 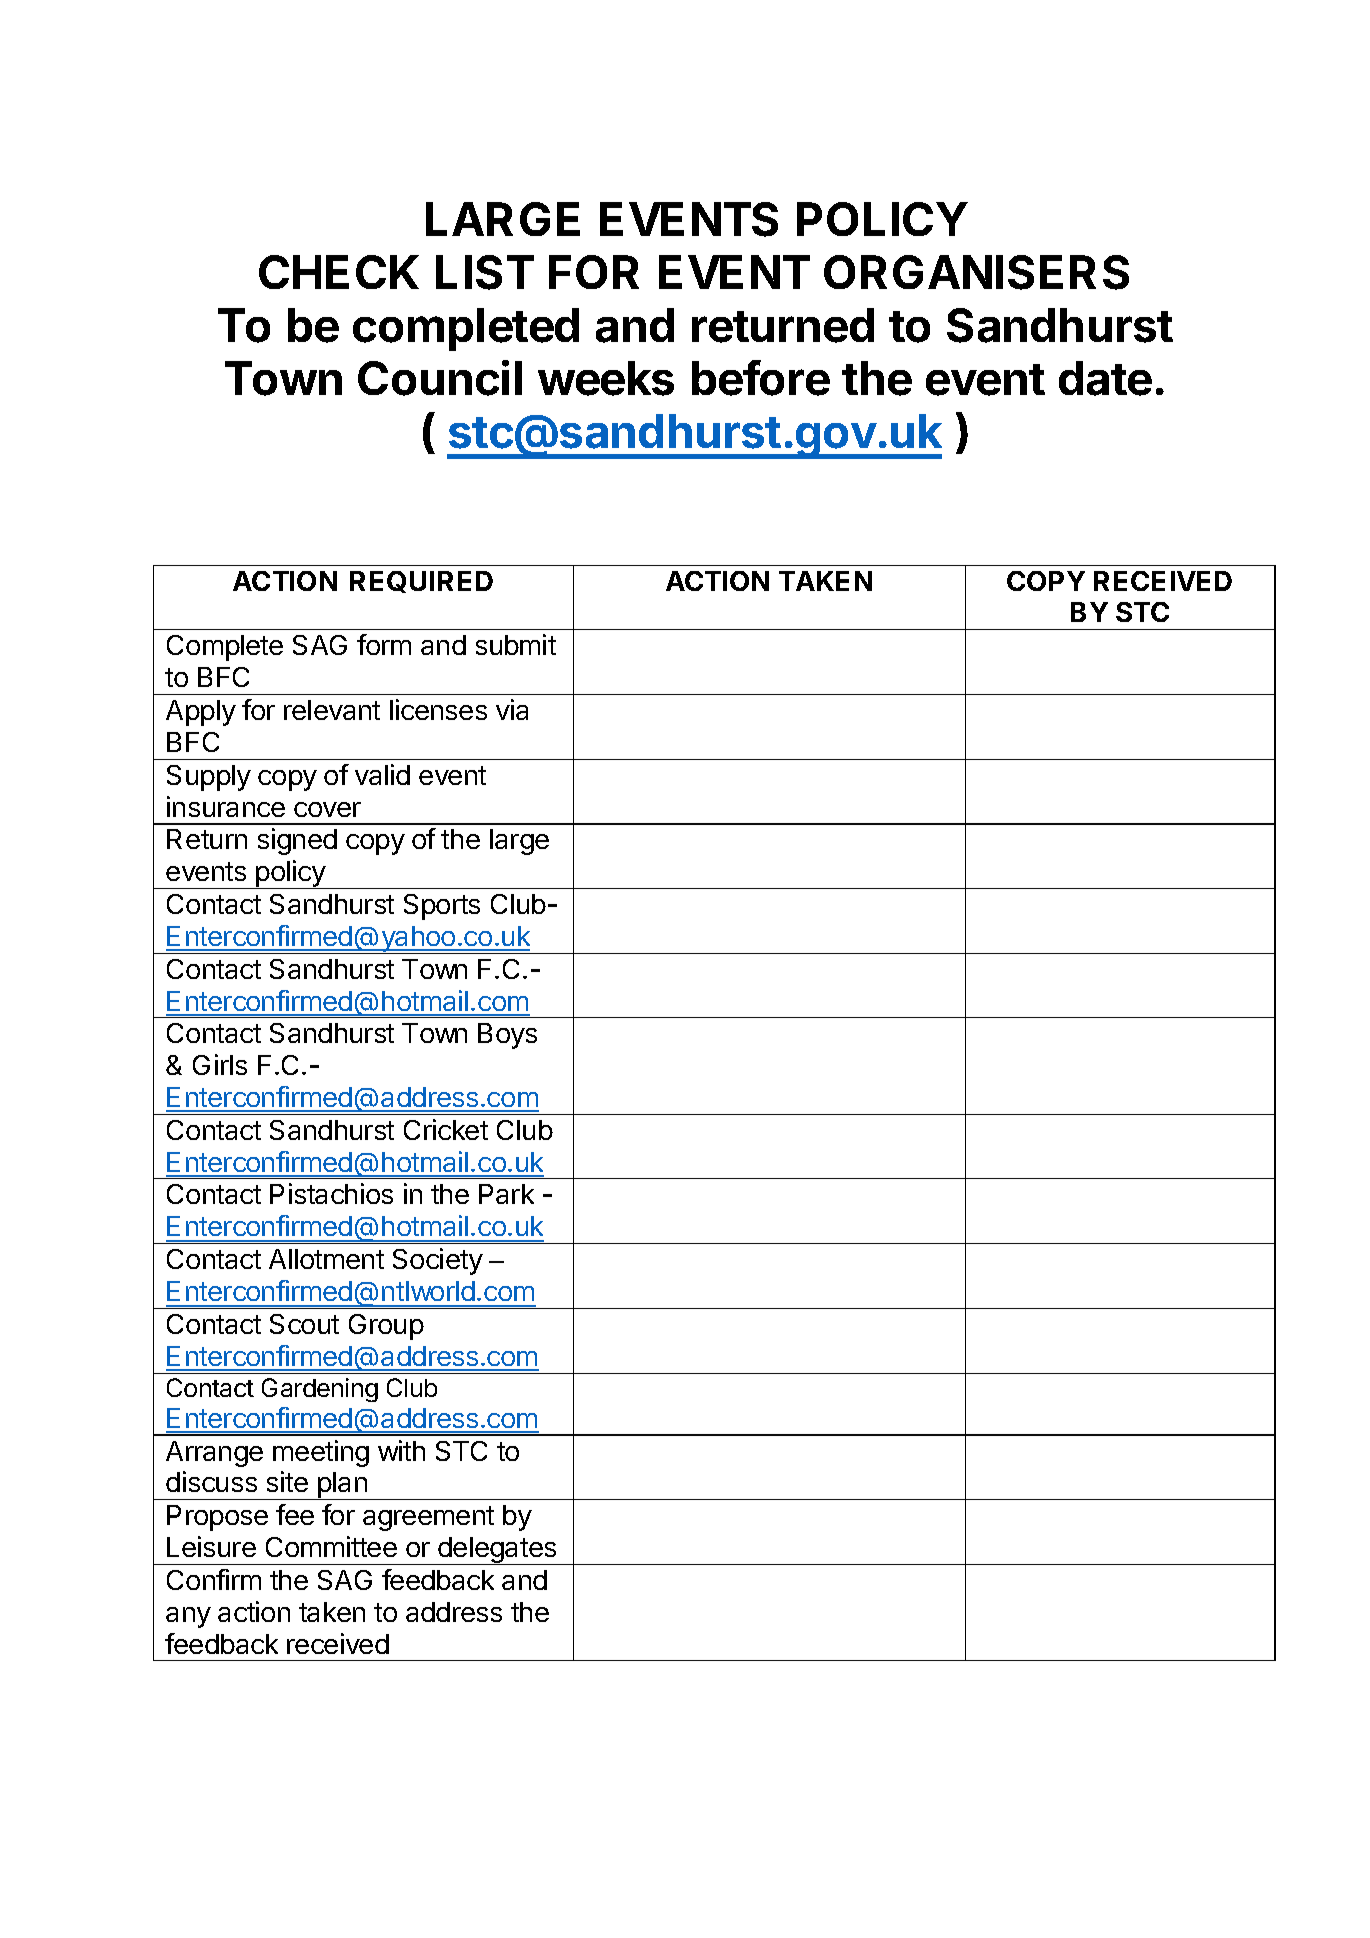 What do you see at coordinates (606, 378) in the document?
I see `weeks` at bounding box center [606, 378].
